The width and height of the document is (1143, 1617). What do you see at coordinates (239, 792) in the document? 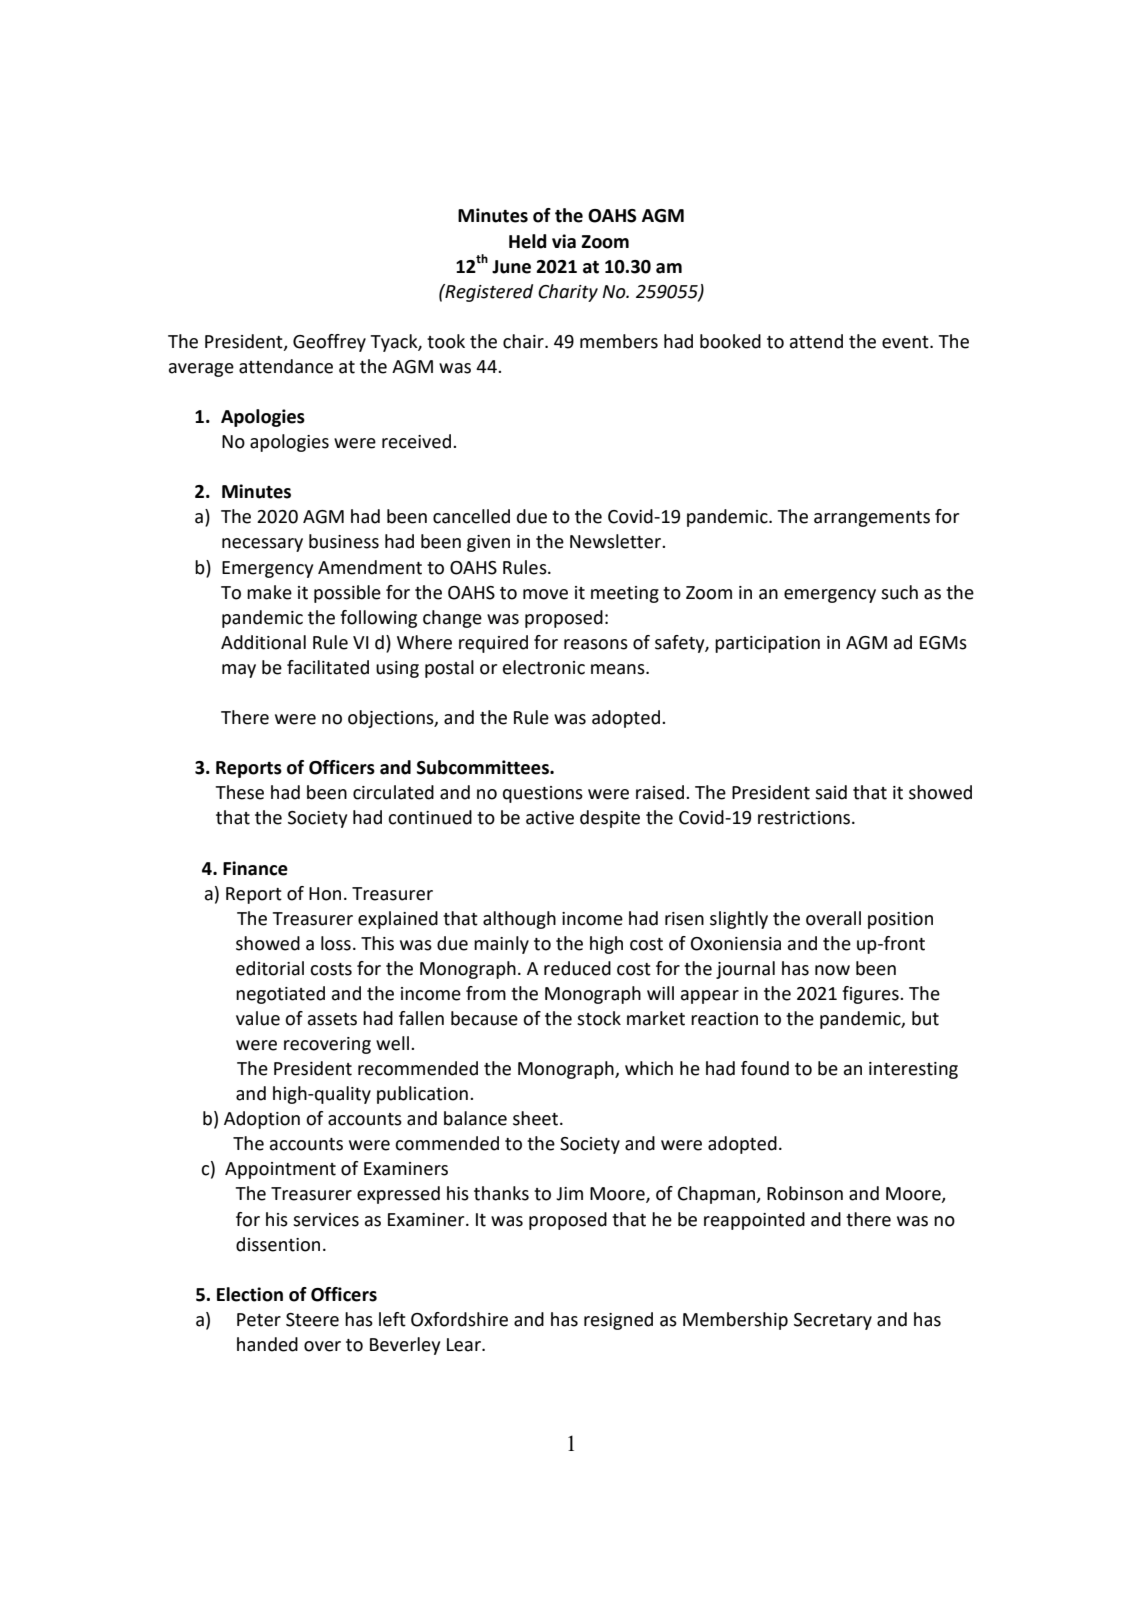
I see `These` at bounding box center [239, 792].
